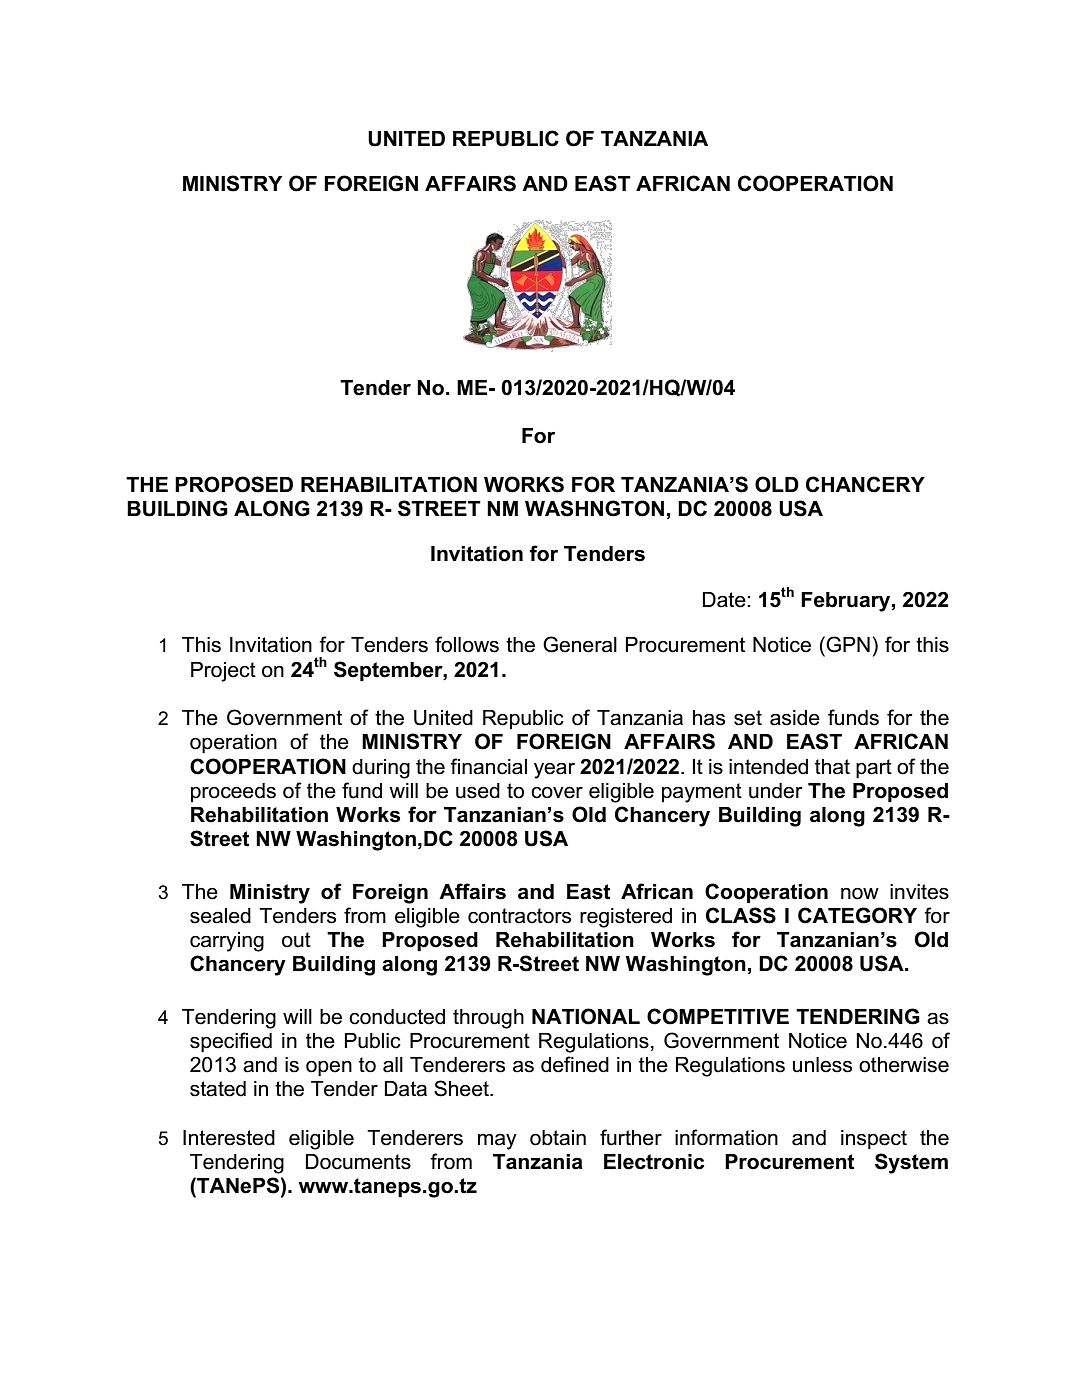 This page has width=1076, height=1393. What do you see at coordinates (874, 1140) in the page?
I see `inspect` at bounding box center [874, 1140].
